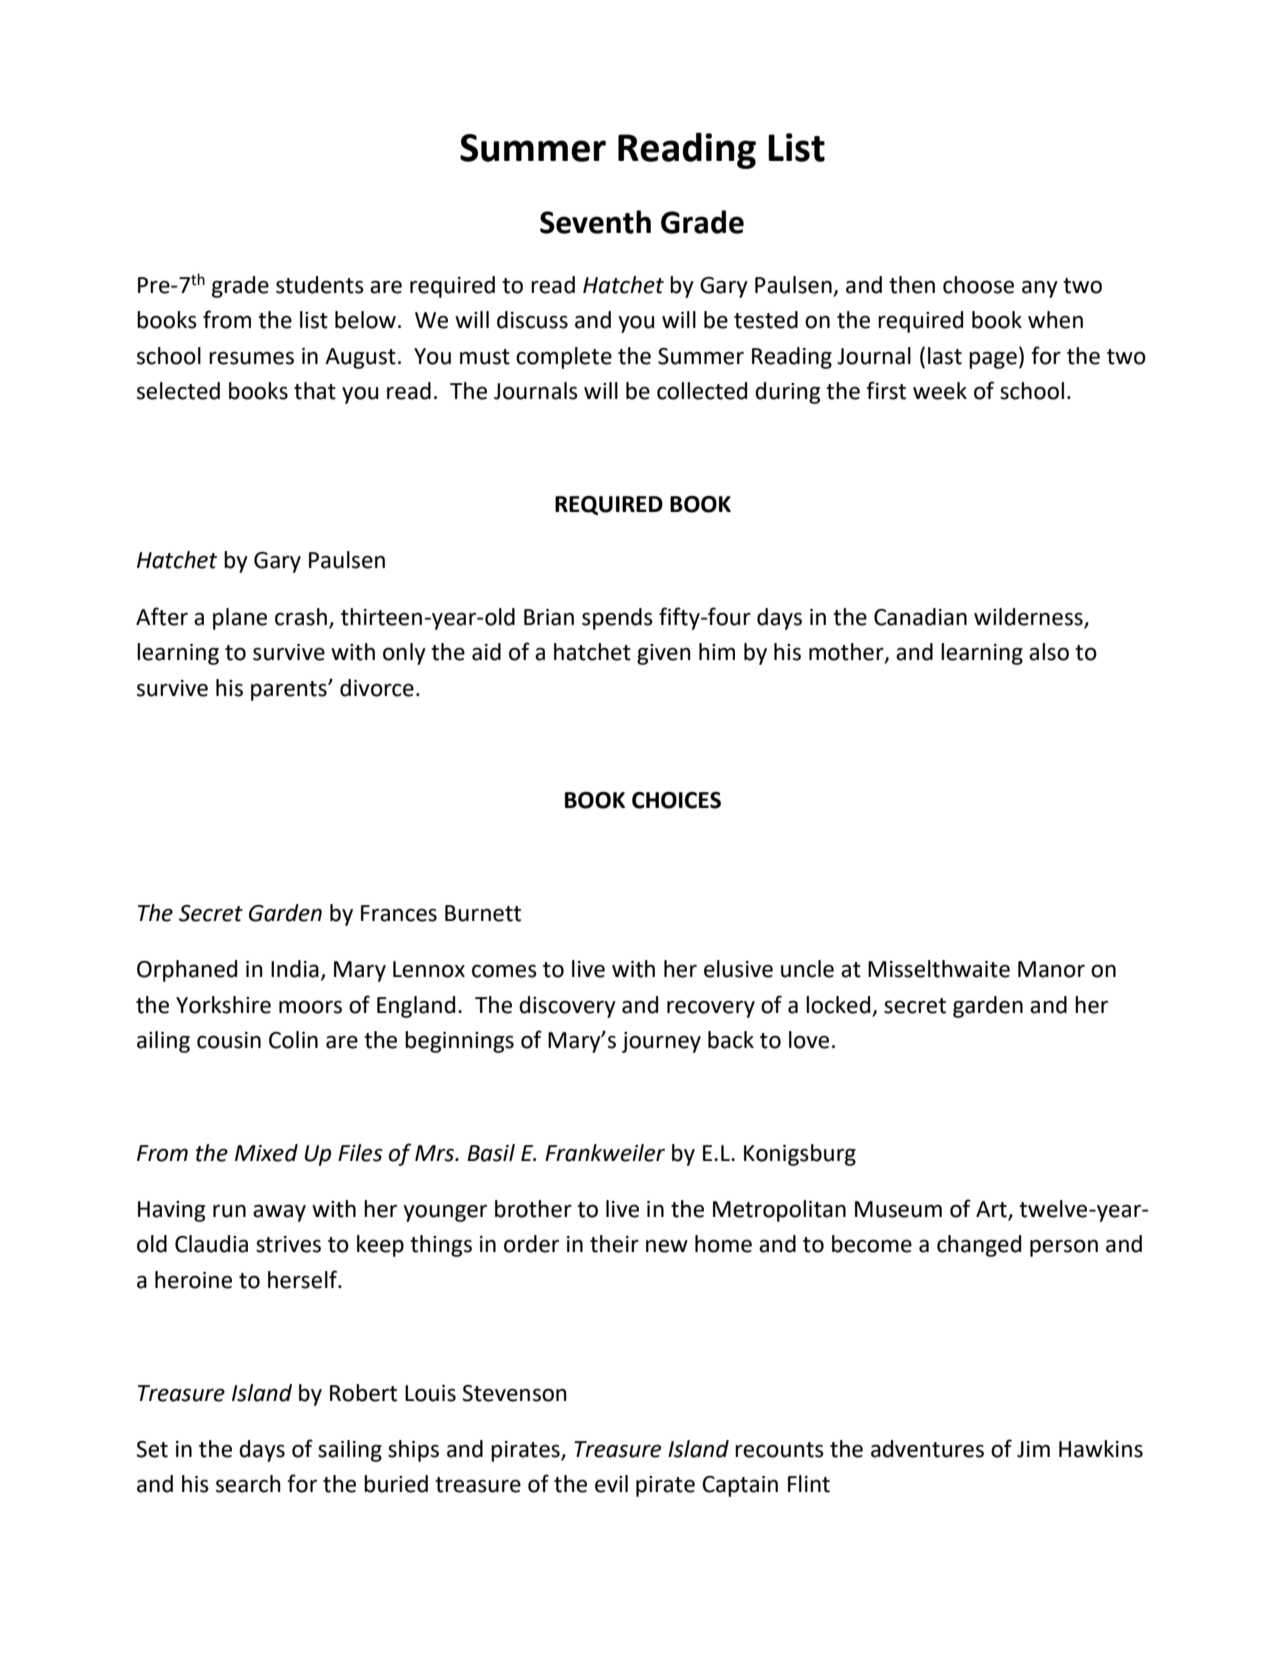 The height and width of the screenshot is (1663, 1285). I want to click on search, so click(248, 1484).
